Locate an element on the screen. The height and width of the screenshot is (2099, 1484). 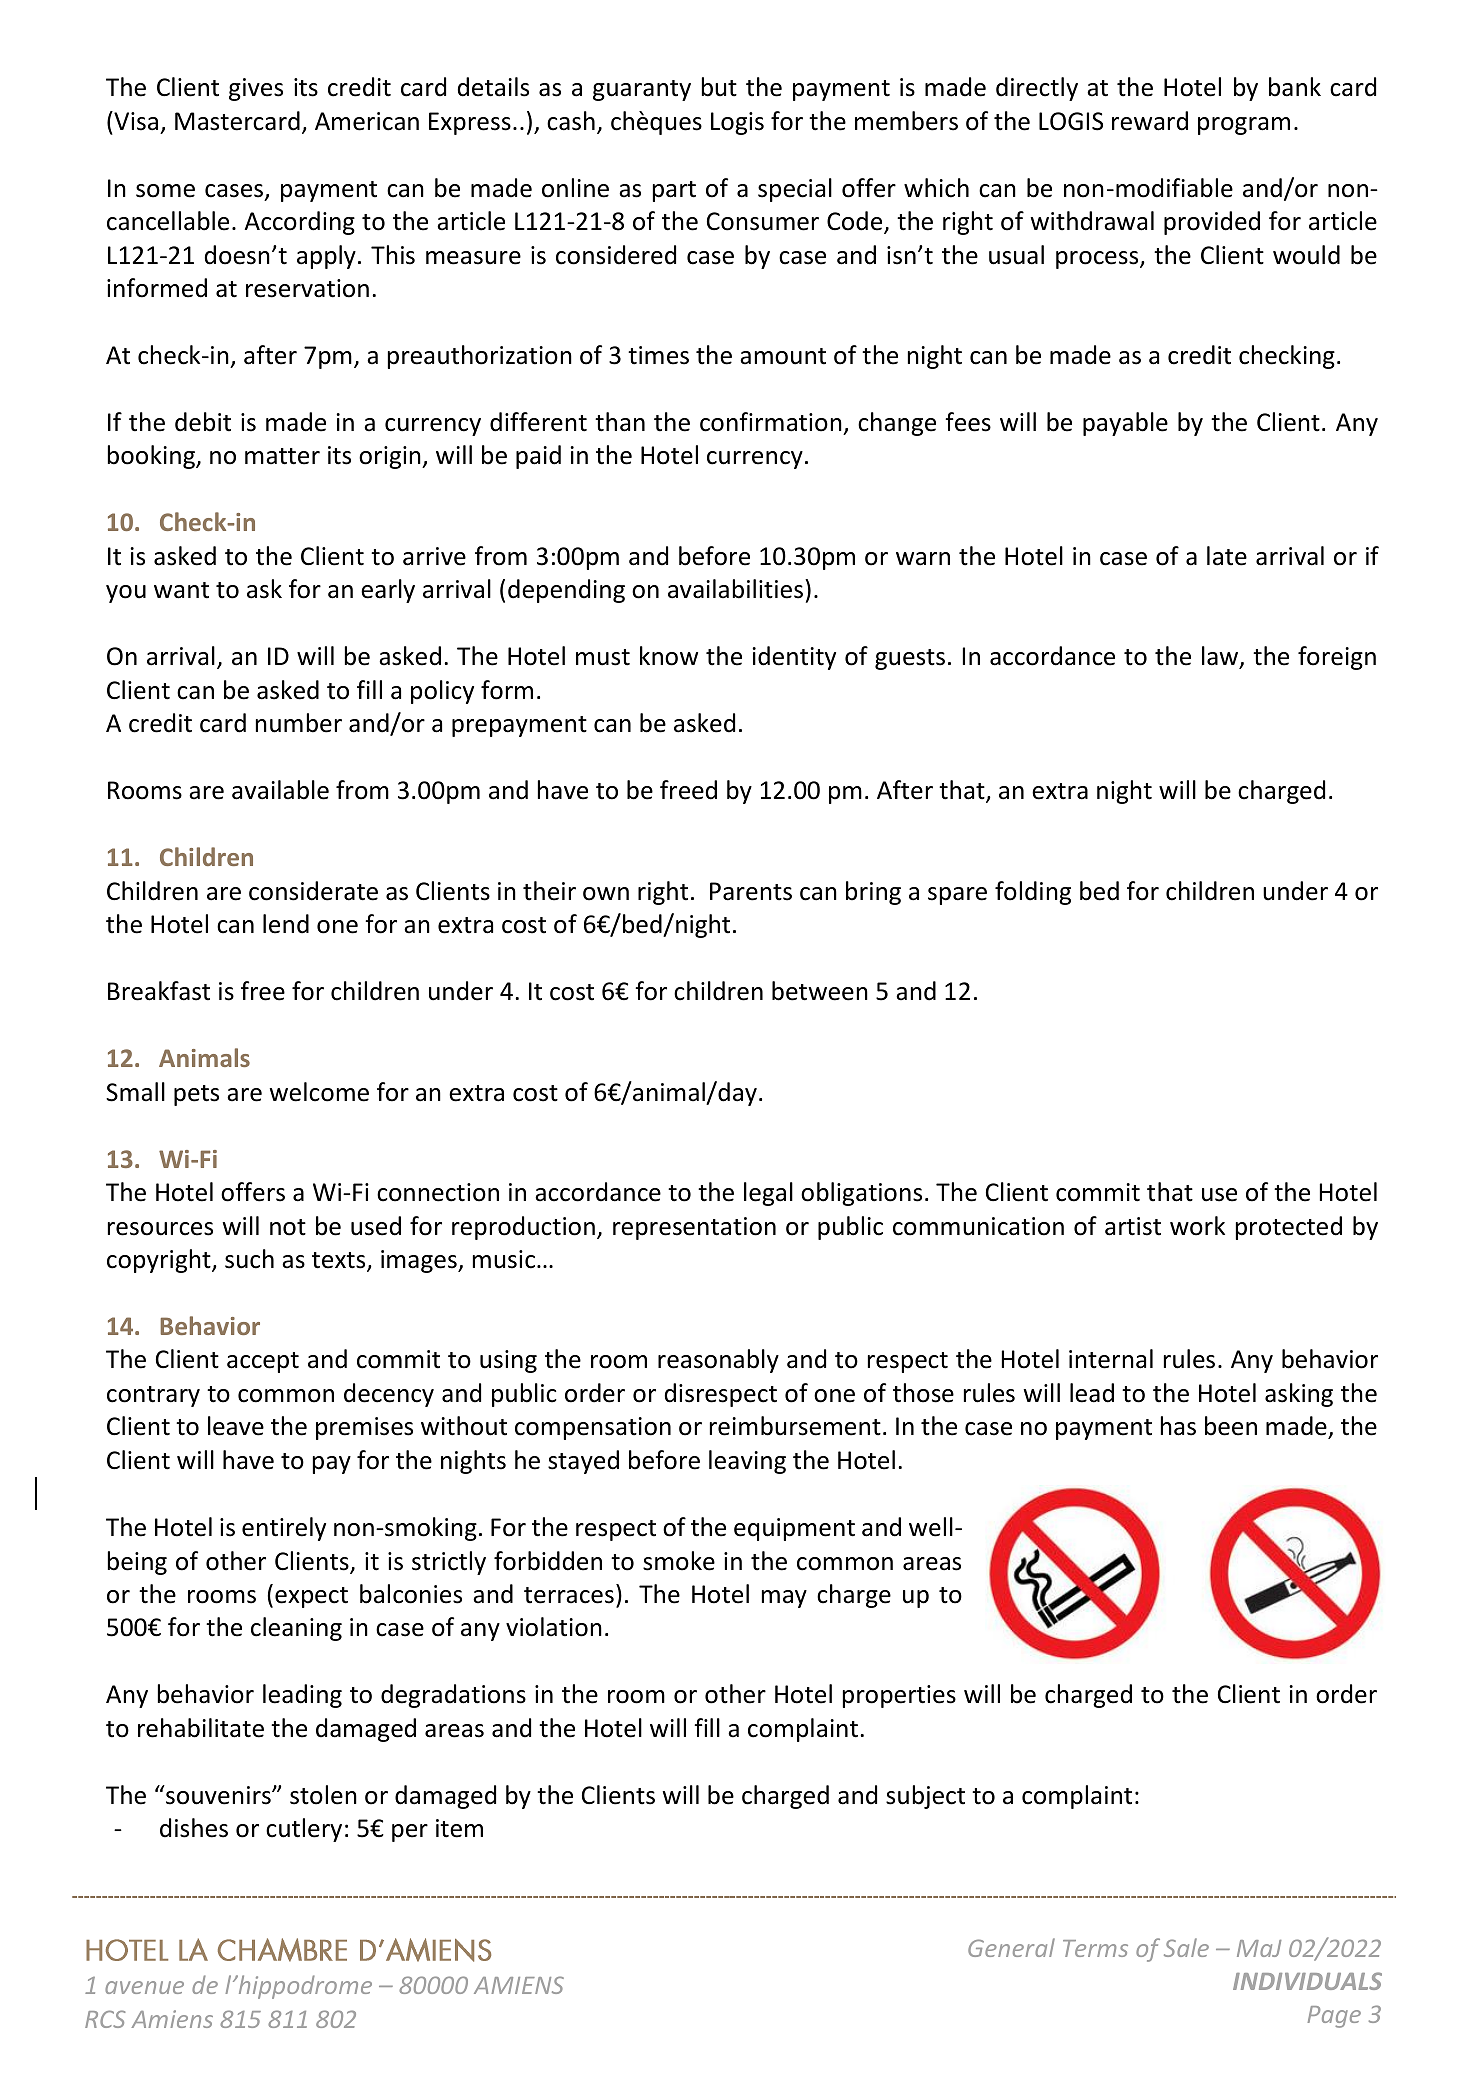
gives is located at coordinates (256, 89).
